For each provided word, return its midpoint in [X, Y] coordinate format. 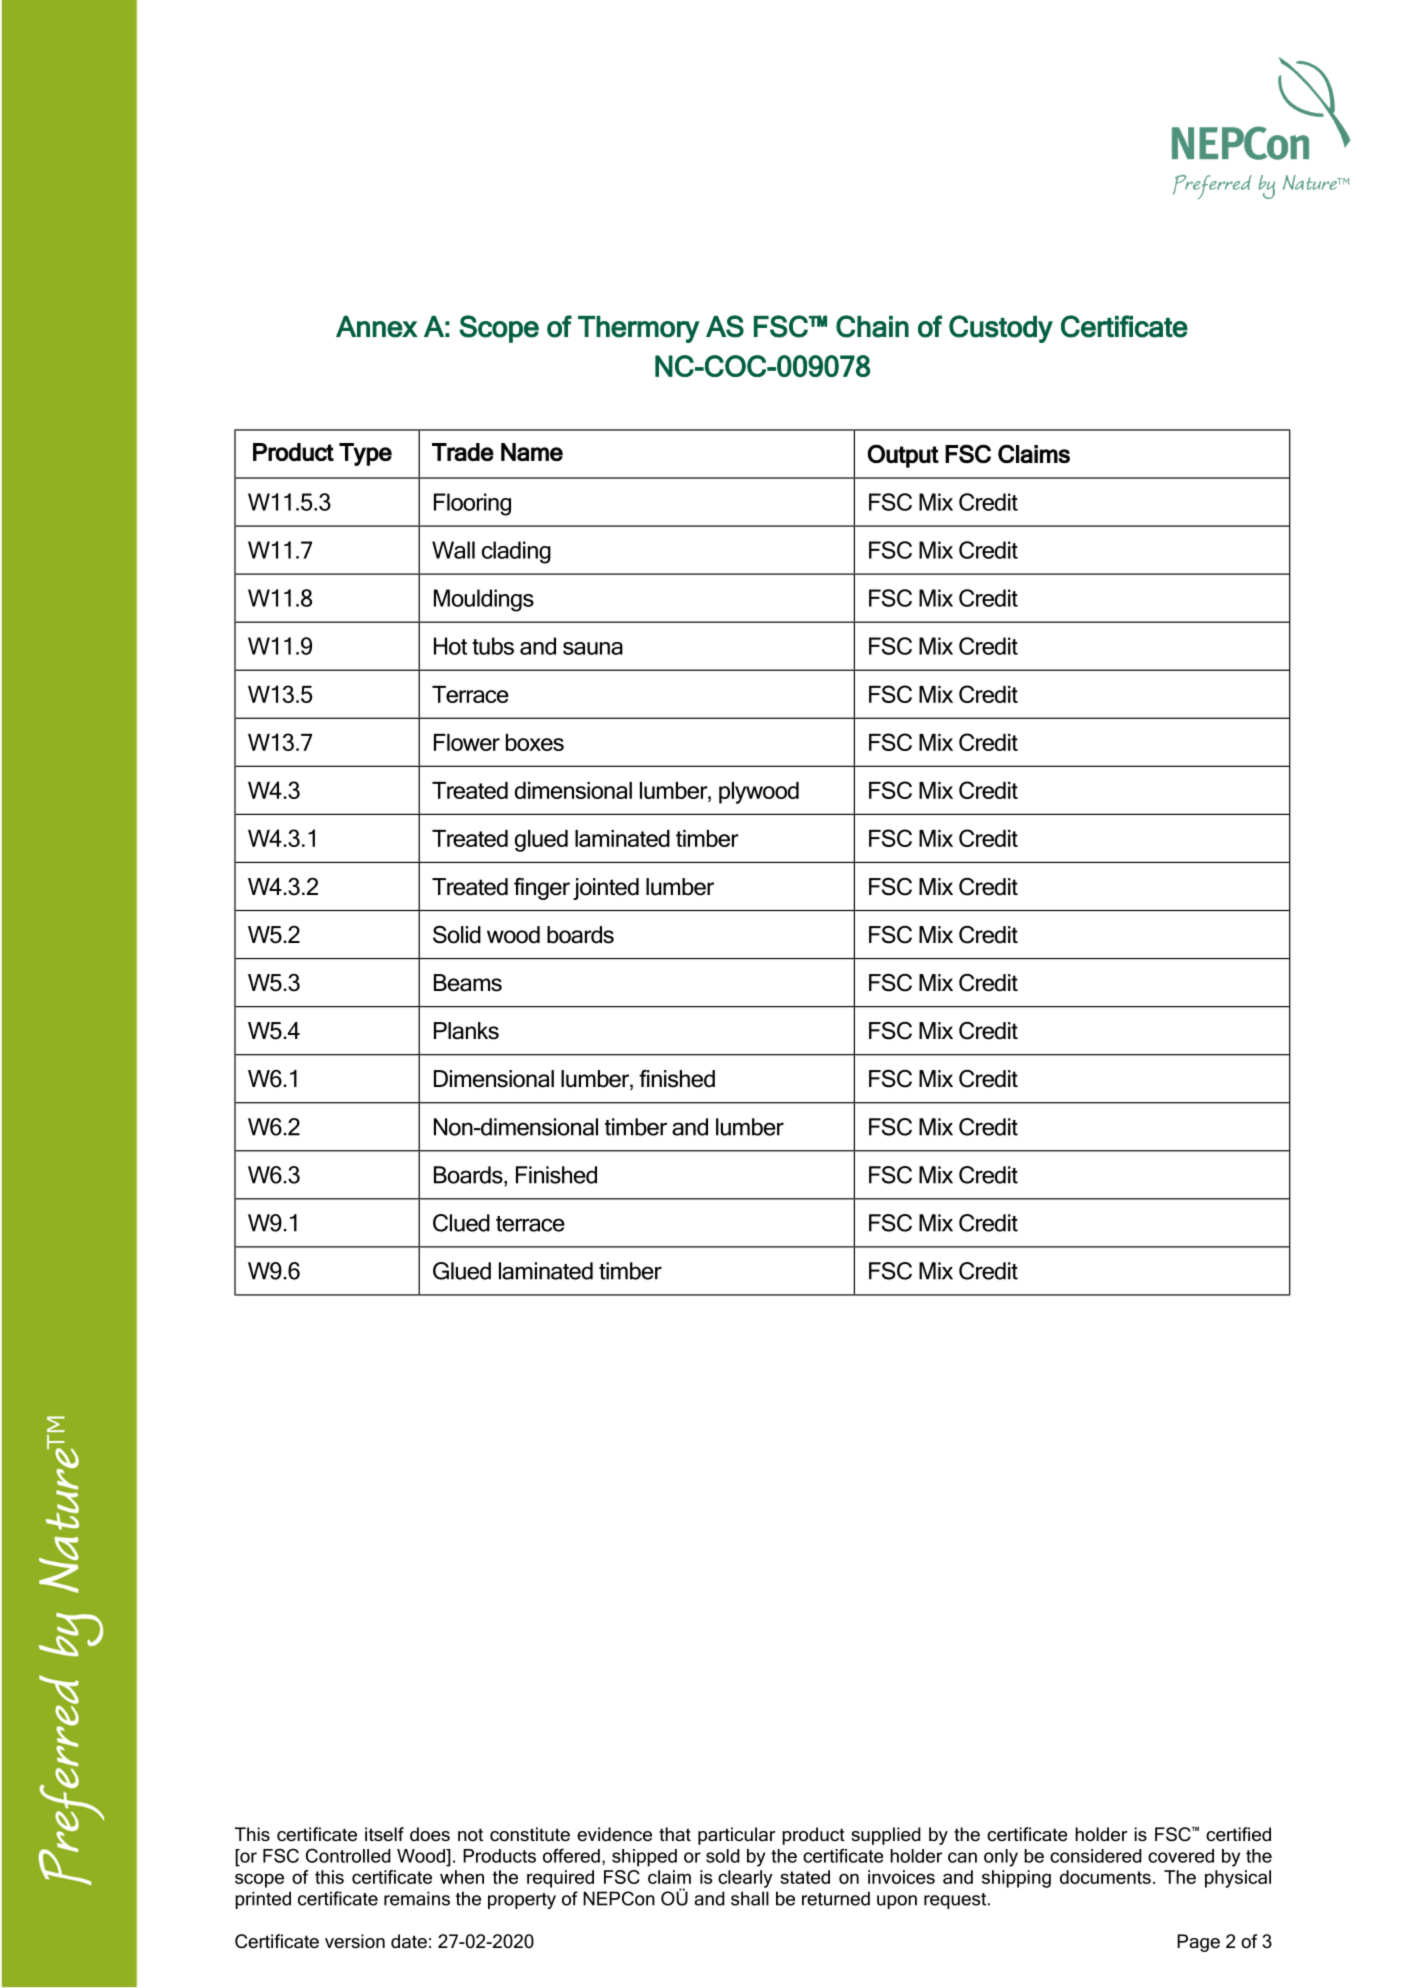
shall [750, 1898]
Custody [1001, 329]
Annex [377, 327]
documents [1105, 1877]
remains [417, 1898]
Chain [872, 326]
